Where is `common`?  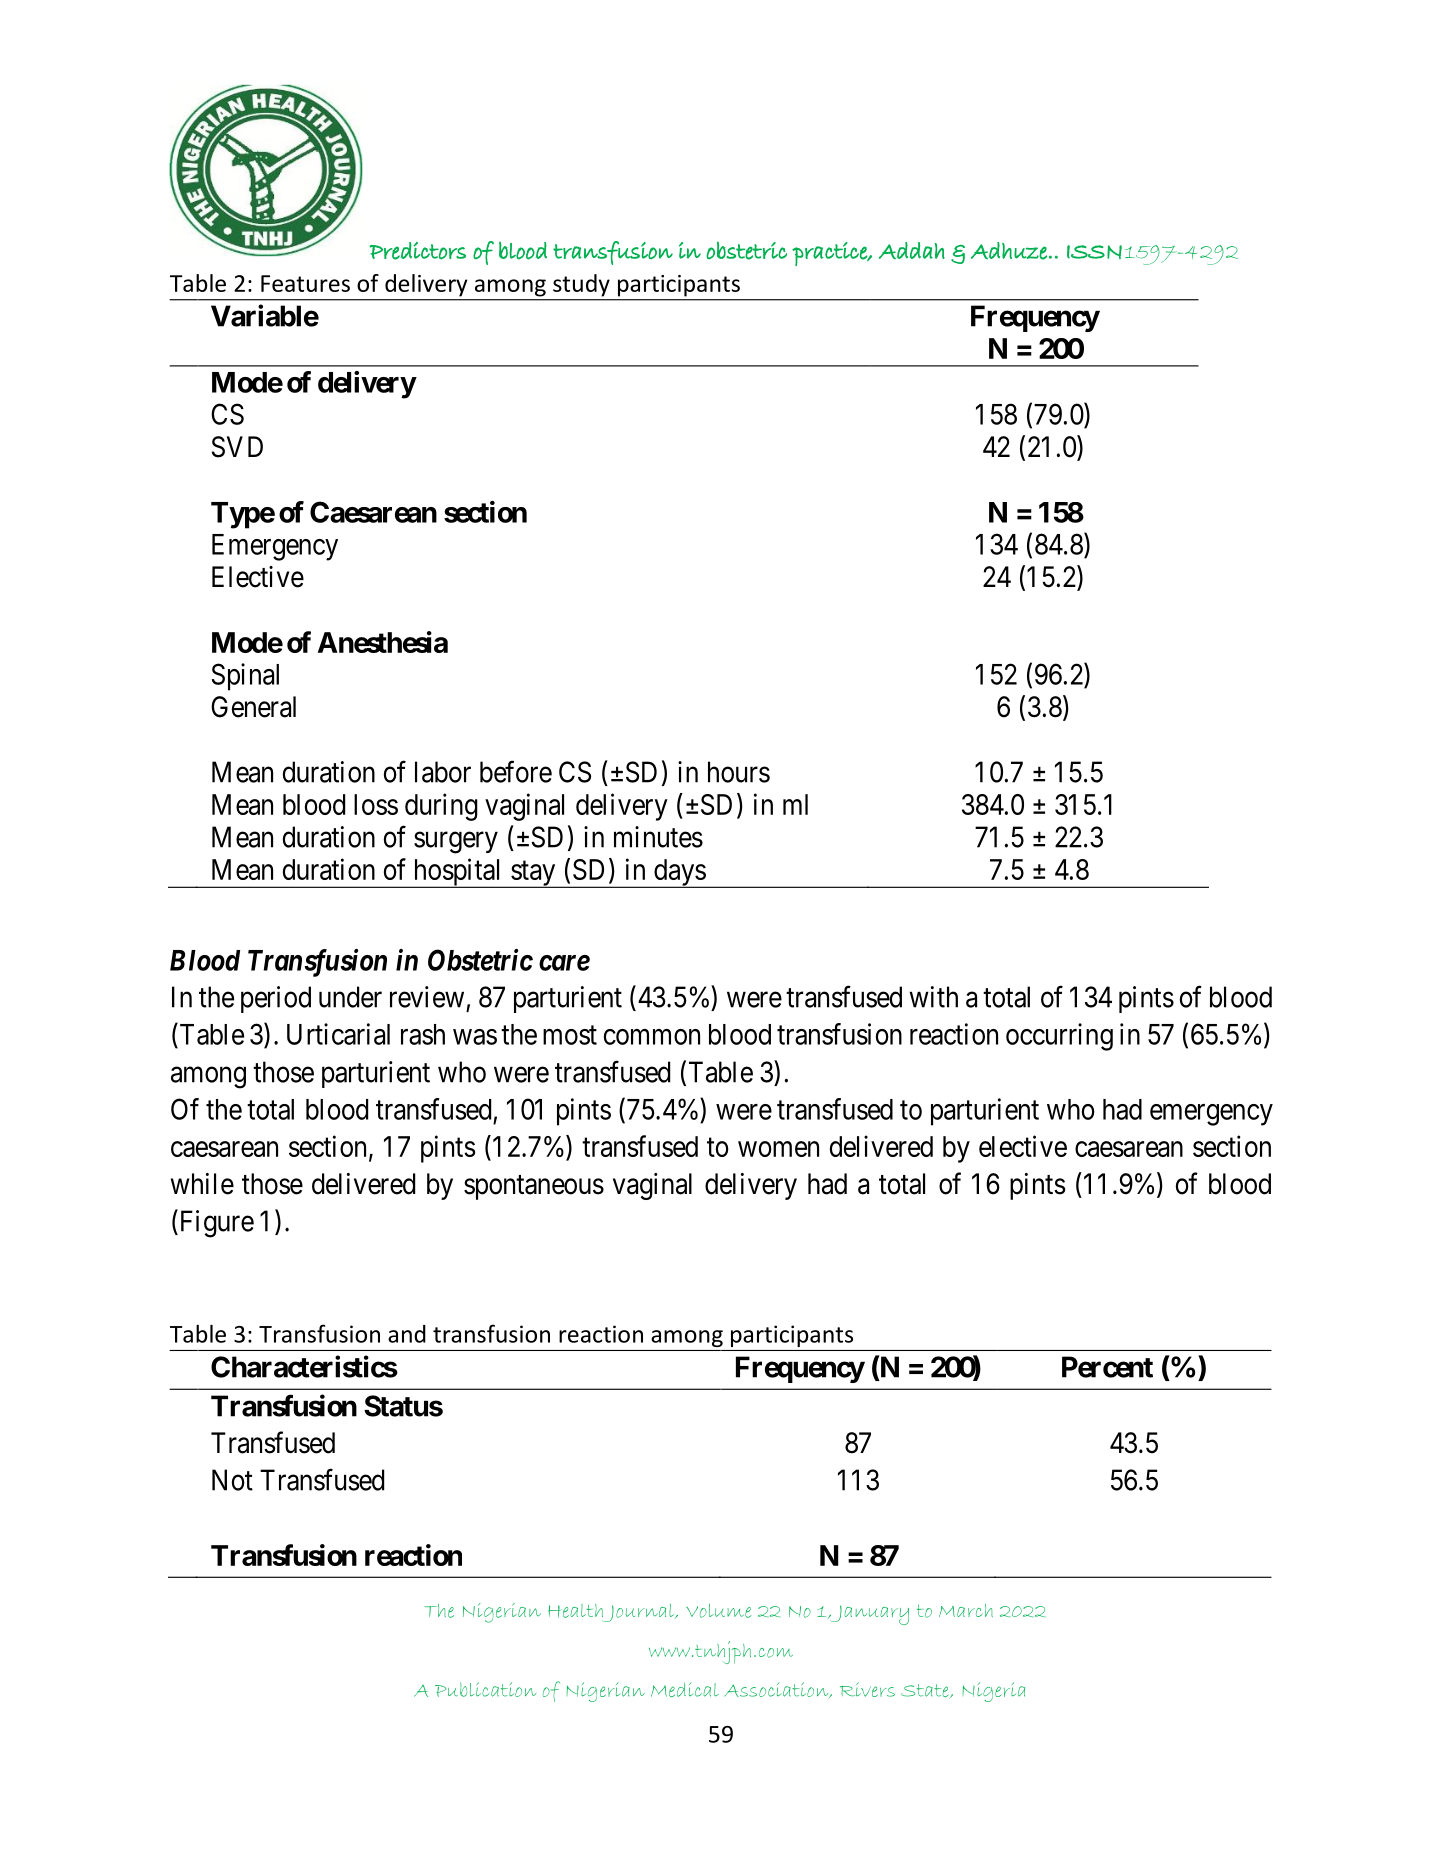 common is located at coordinates (652, 1037).
